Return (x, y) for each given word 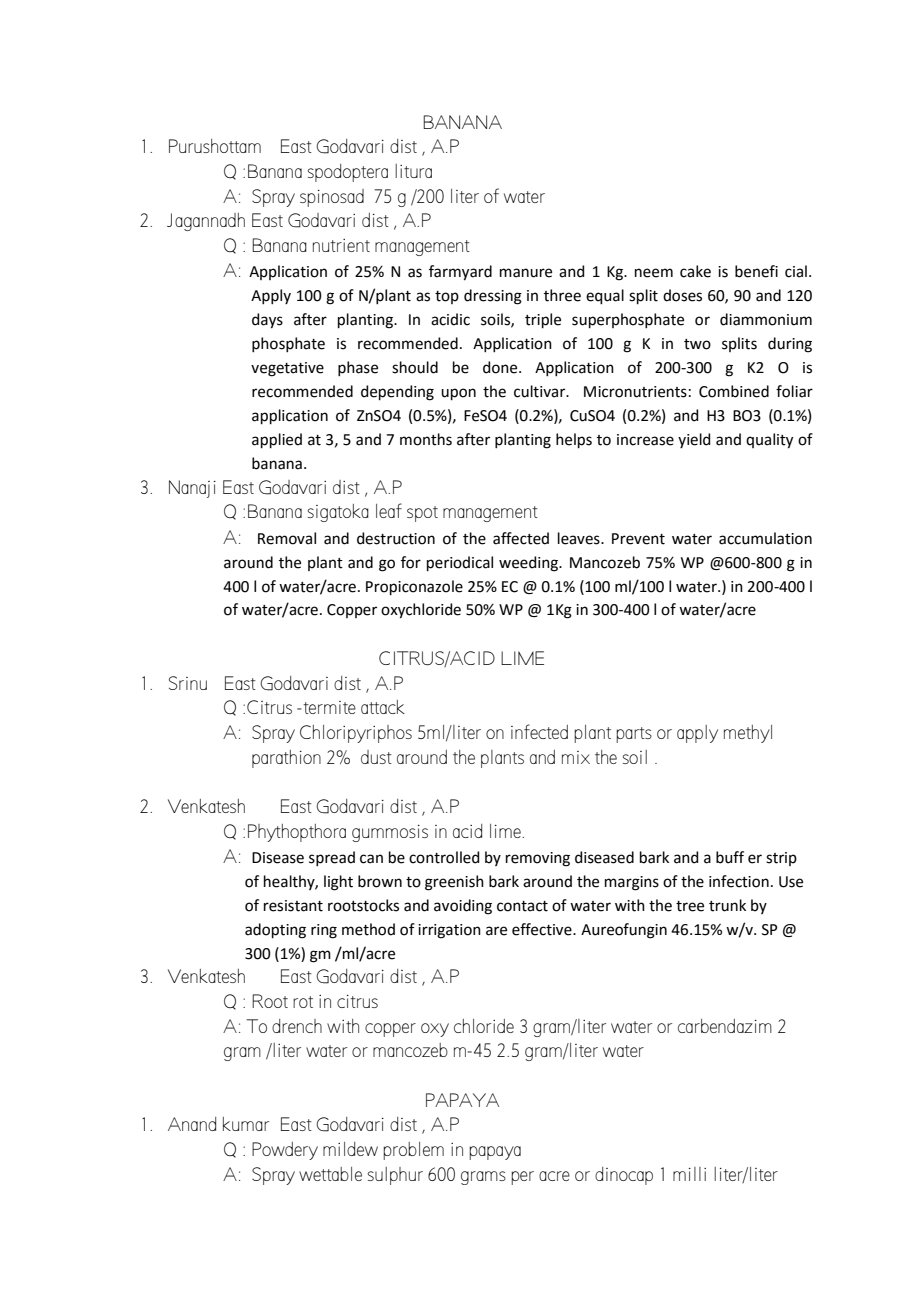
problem (413, 1151)
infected (539, 731)
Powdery (285, 1151)
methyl (748, 734)
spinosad (332, 198)
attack (383, 707)
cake (695, 271)
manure (526, 273)
